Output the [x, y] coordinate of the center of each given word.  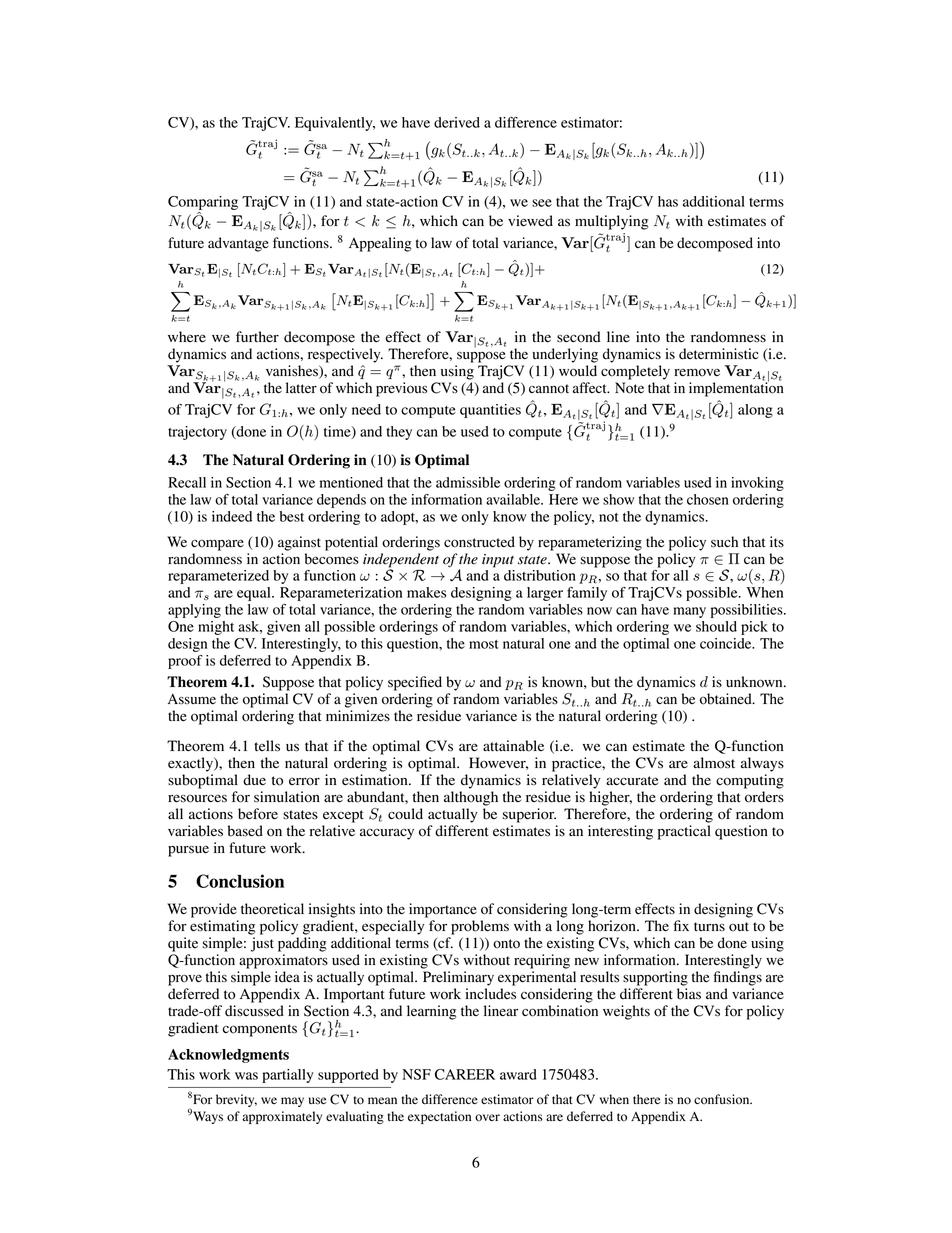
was [246, 1076]
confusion [723, 1099]
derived [457, 122]
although [471, 798]
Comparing [203, 203]
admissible [468, 482]
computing [750, 781]
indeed [232, 516]
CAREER [465, 1074]
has [668, 201]
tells [267, 745]
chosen [708, 499]
